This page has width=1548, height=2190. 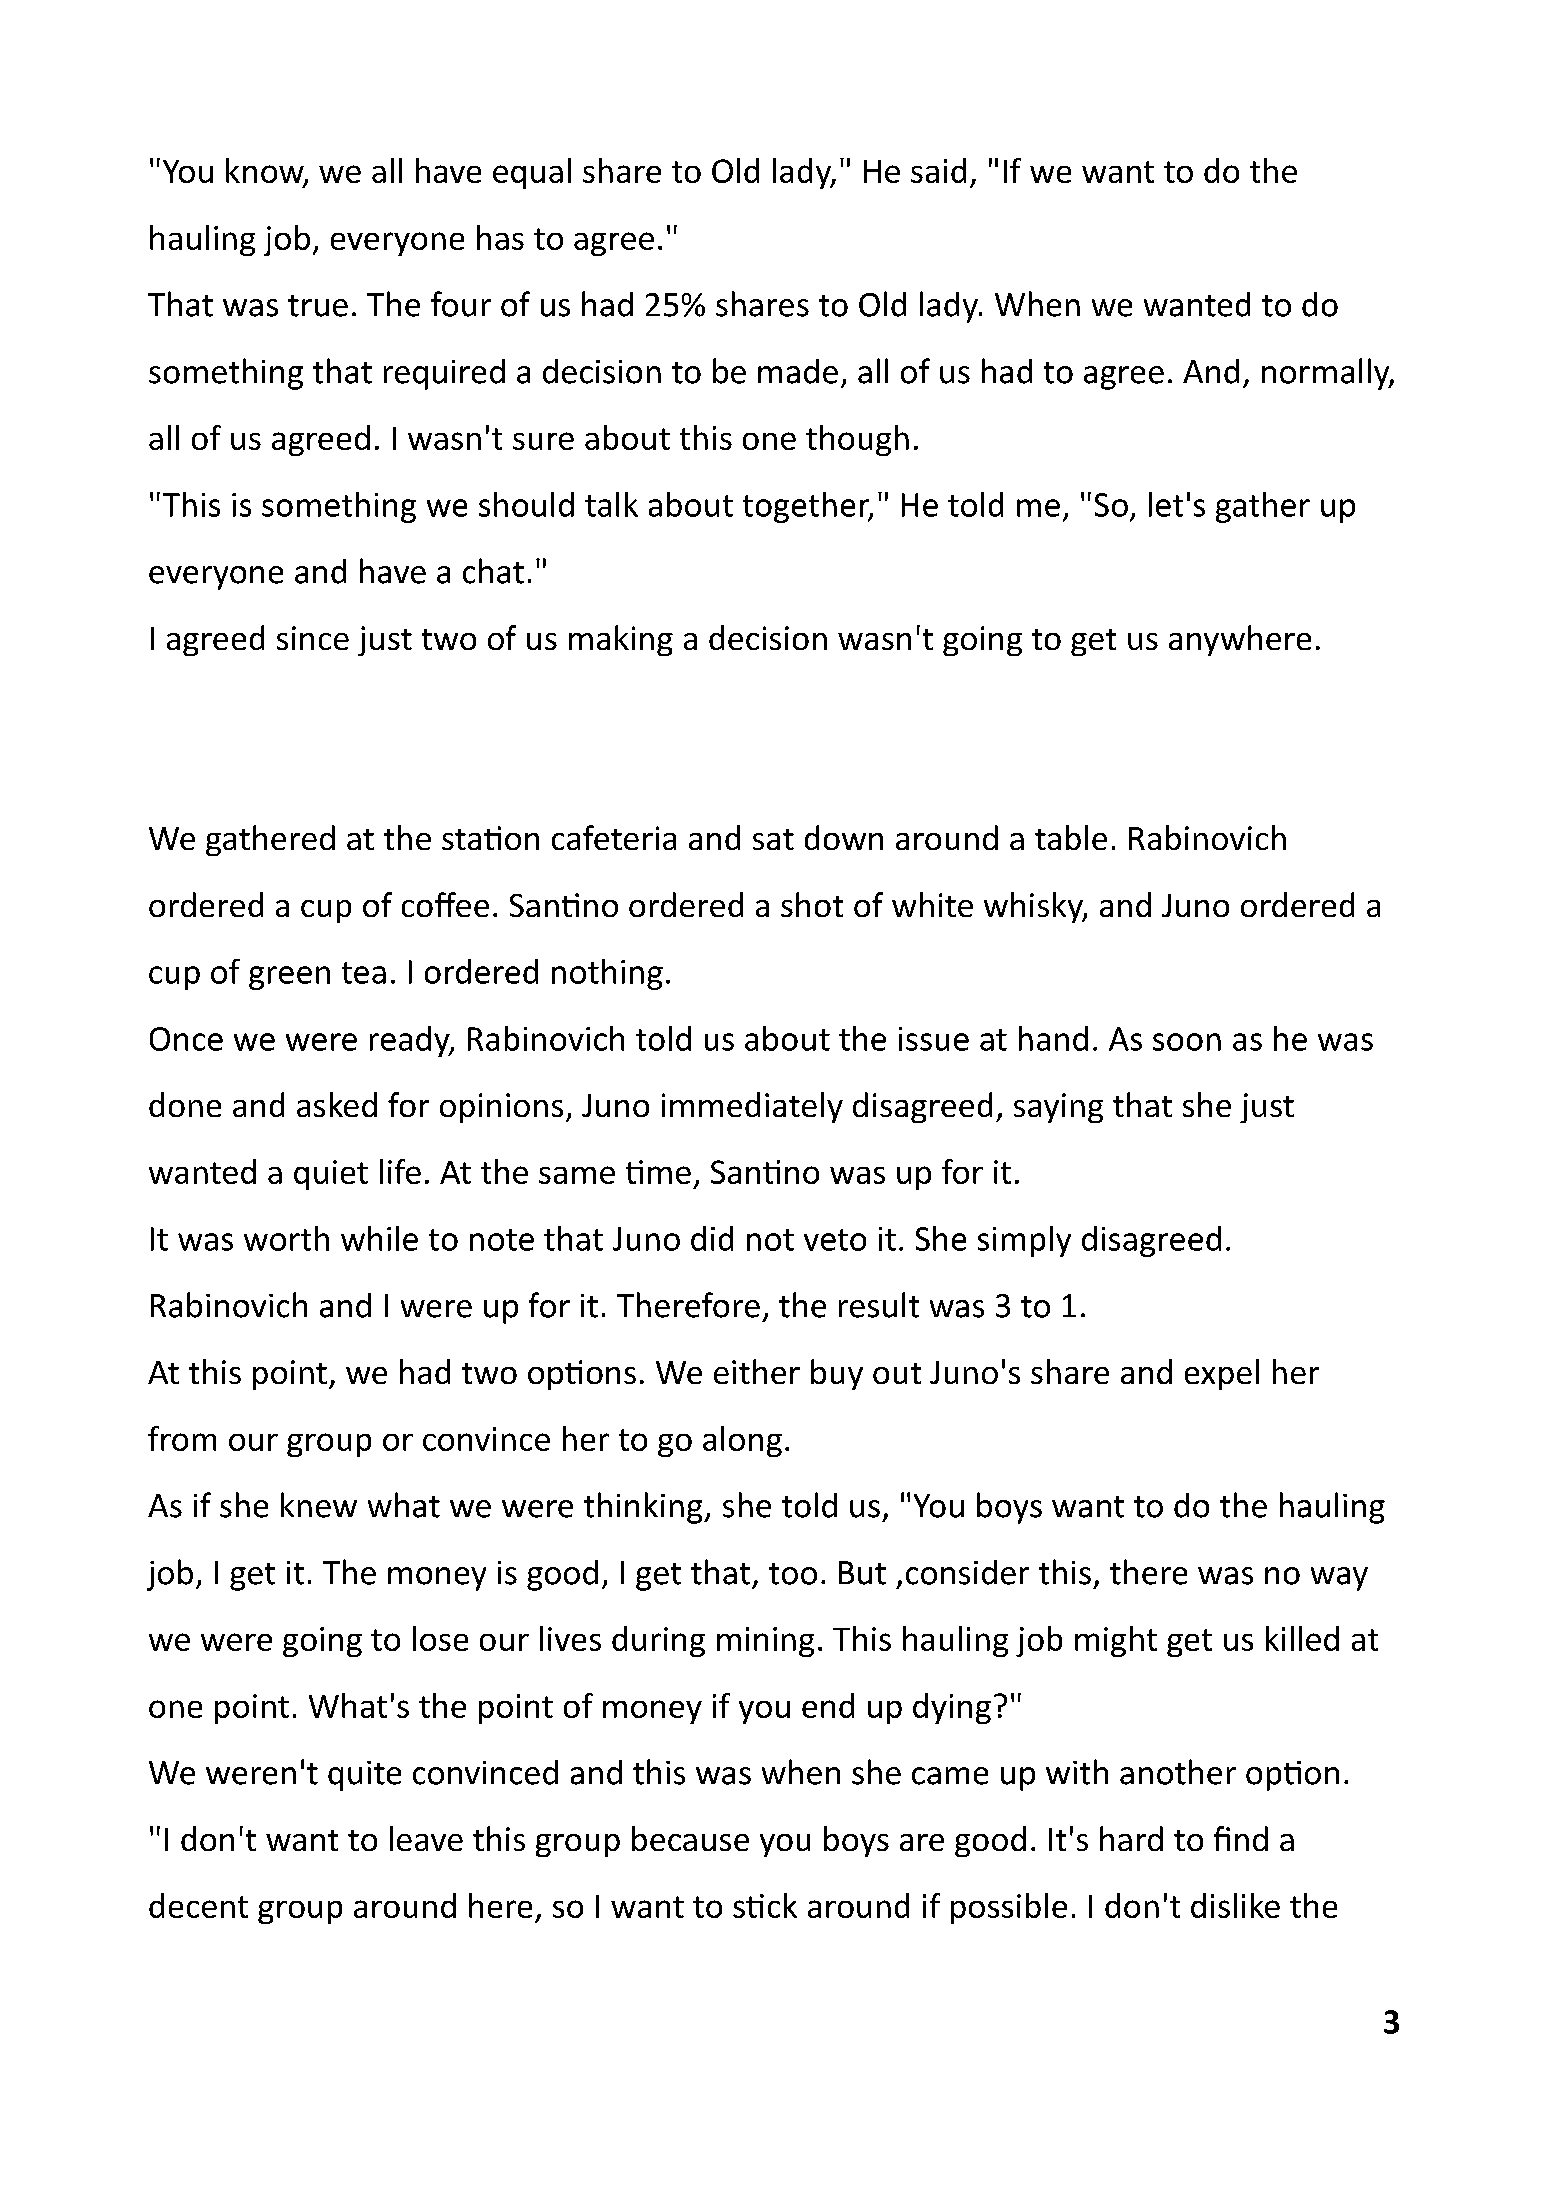 What do you see at coordinates (1241, 1838) in the page?
I see `find` at bounding box center [1241, 1838].
